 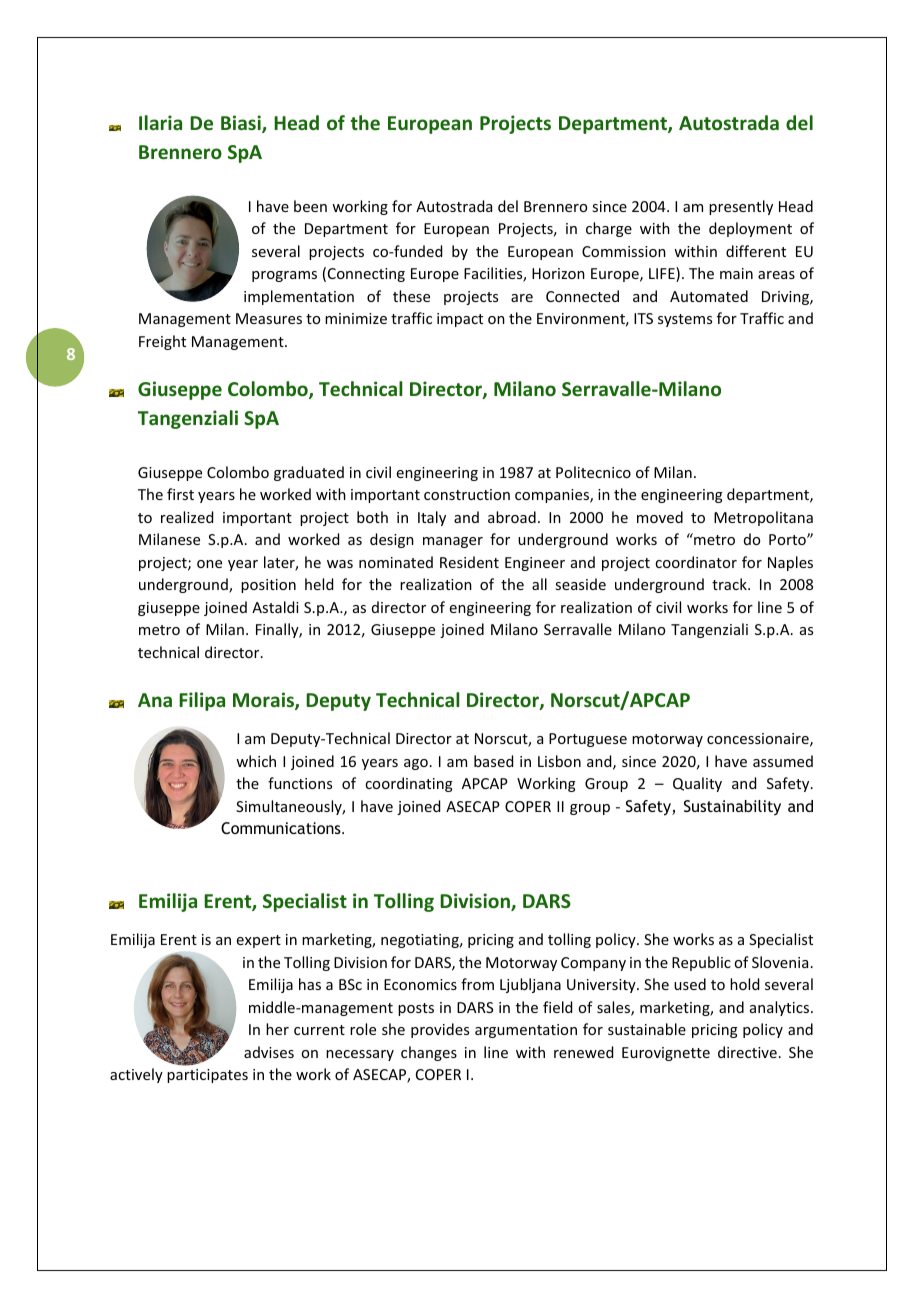 I want to click on directive, so click(x=747, y=1052).
